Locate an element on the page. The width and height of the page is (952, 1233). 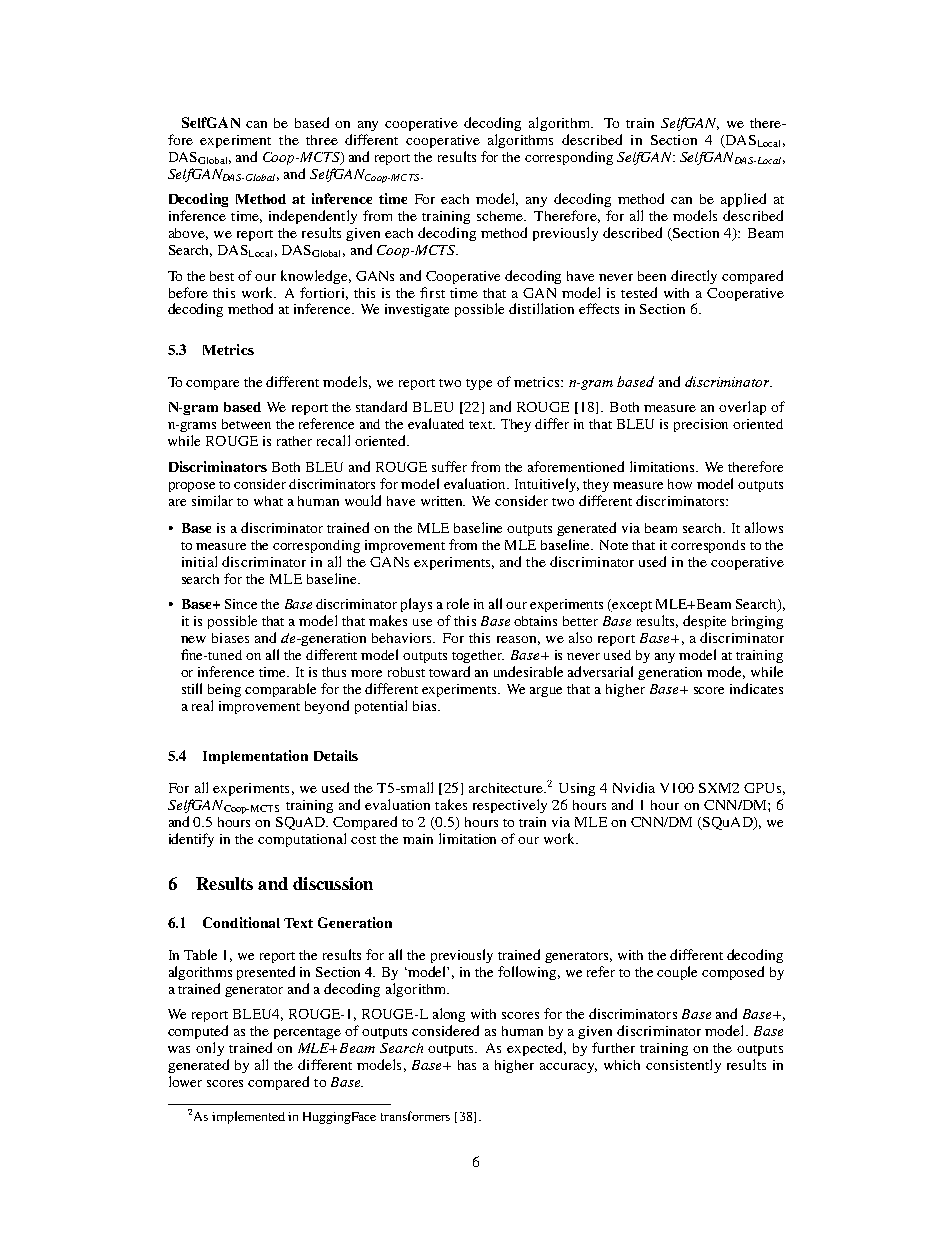
applied is located at coordinates (743, 200).
